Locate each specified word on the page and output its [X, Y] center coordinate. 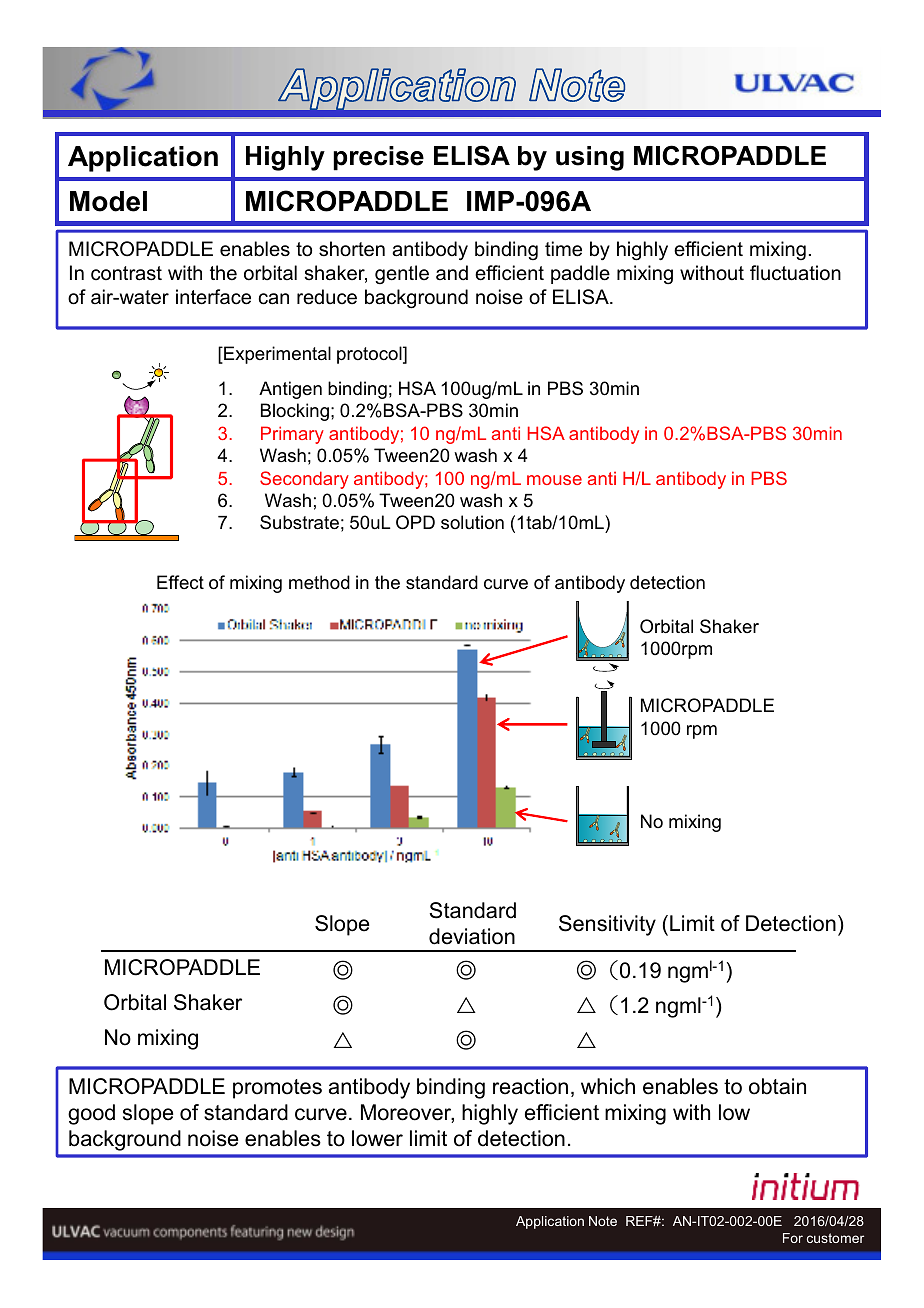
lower [377, 1138]
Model [108, 201]
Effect [180, 582]
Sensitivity [607, 925]
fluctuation [795, 273]
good [91, 1114]
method [319, 582]
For [793, 1238]
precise [378, 158]
